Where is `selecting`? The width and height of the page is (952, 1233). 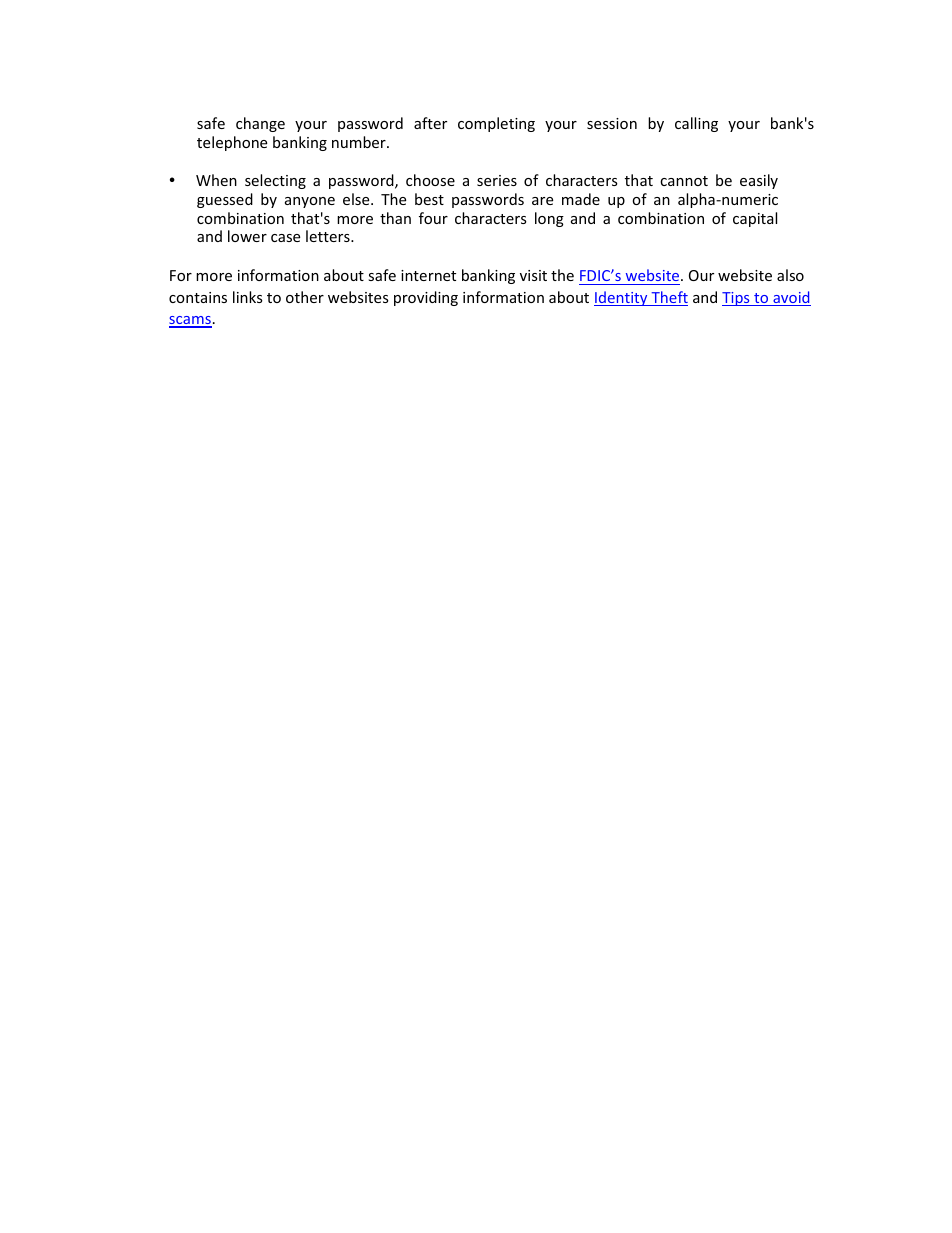
selecting is located at coordinates (275, 181).
